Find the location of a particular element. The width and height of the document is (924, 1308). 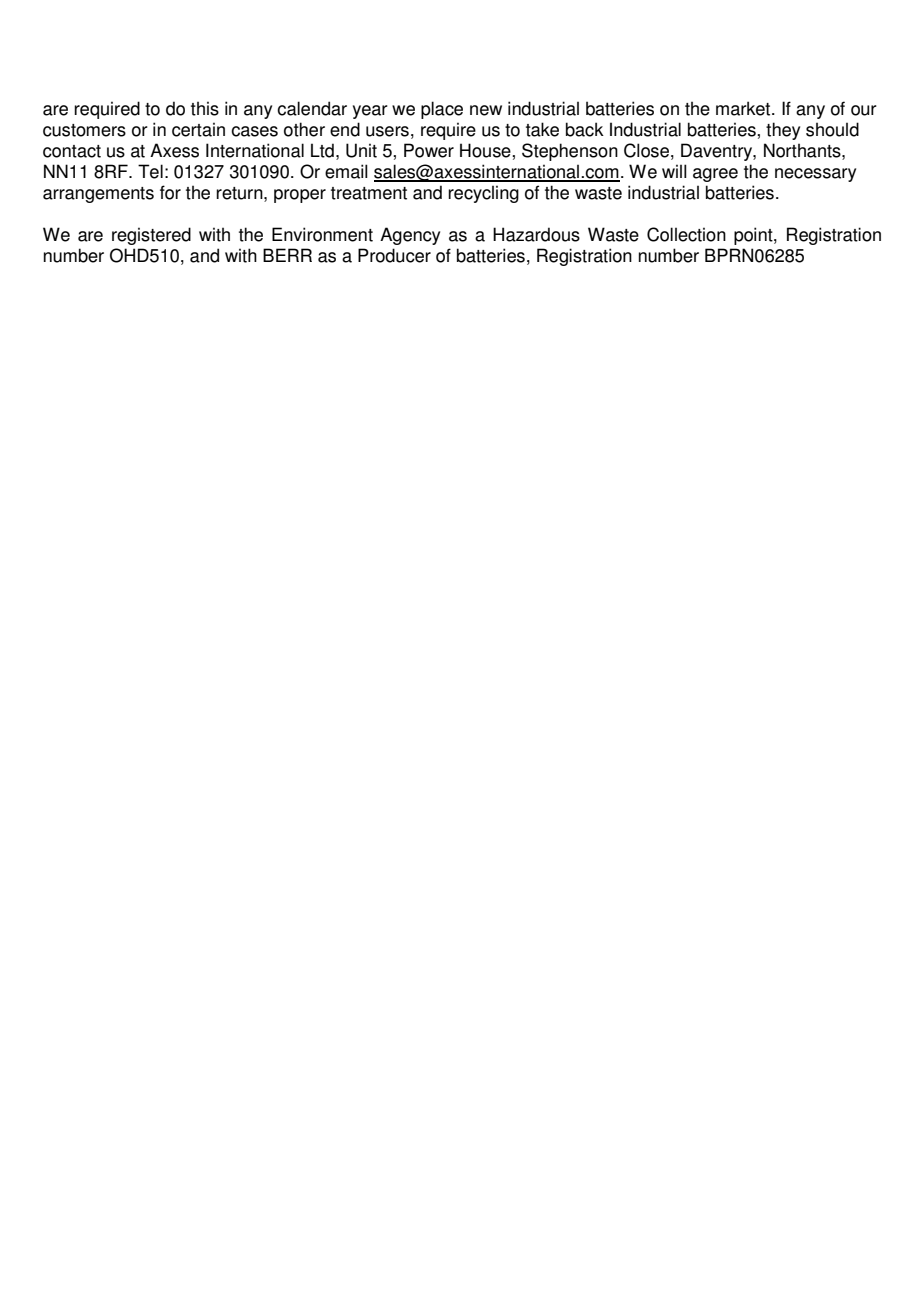

market is located at coordinates (744, 108).
